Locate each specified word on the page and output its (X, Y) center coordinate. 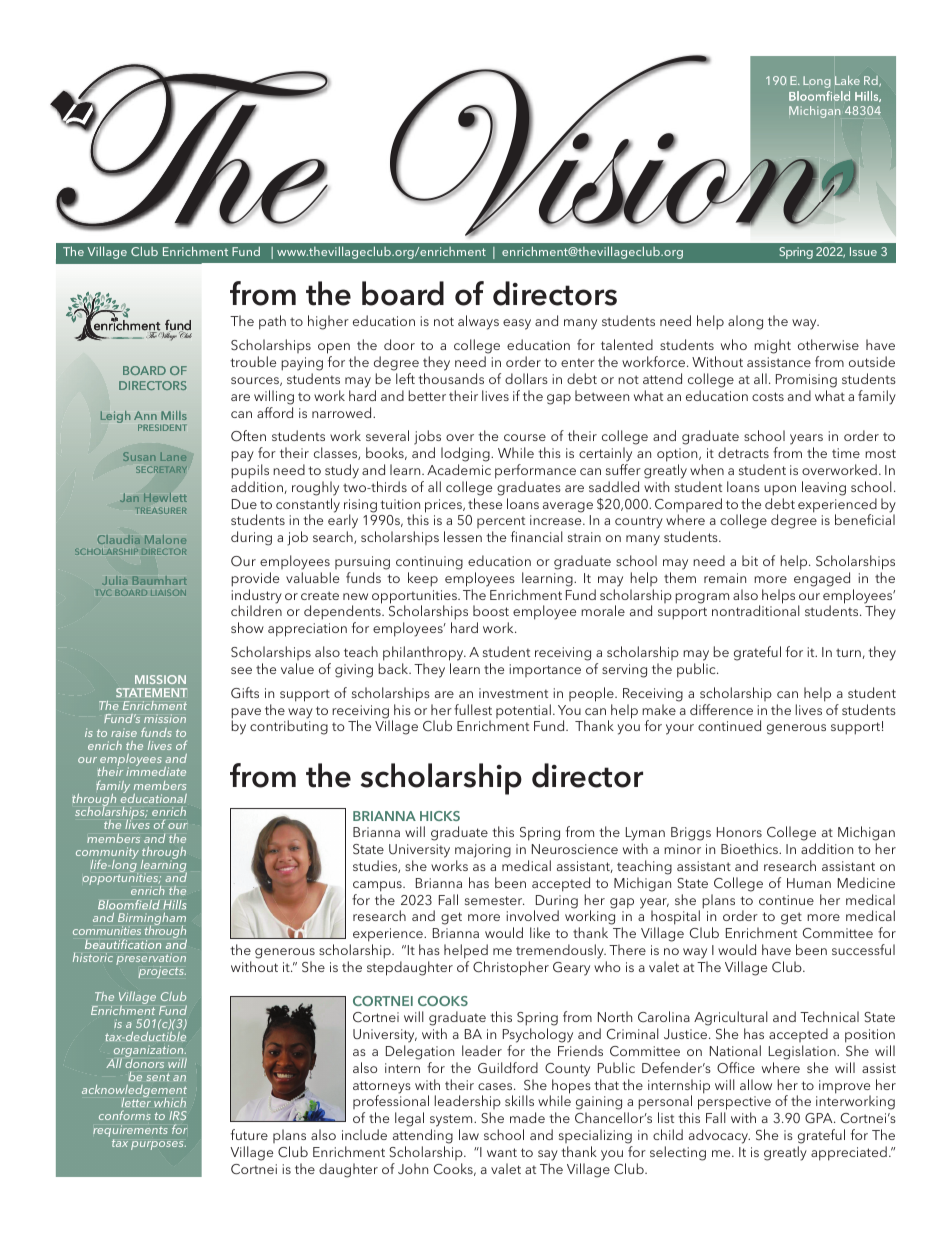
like (540, 932)
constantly (308, 506)
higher (328, 322)
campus (378, 886)
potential (523, 711)
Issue (863, 251)
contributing (289, 727)
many (580, 324)
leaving (824, 488)
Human (809, 883)
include (364, 1134)
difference (721, 709)
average (568, 507)
